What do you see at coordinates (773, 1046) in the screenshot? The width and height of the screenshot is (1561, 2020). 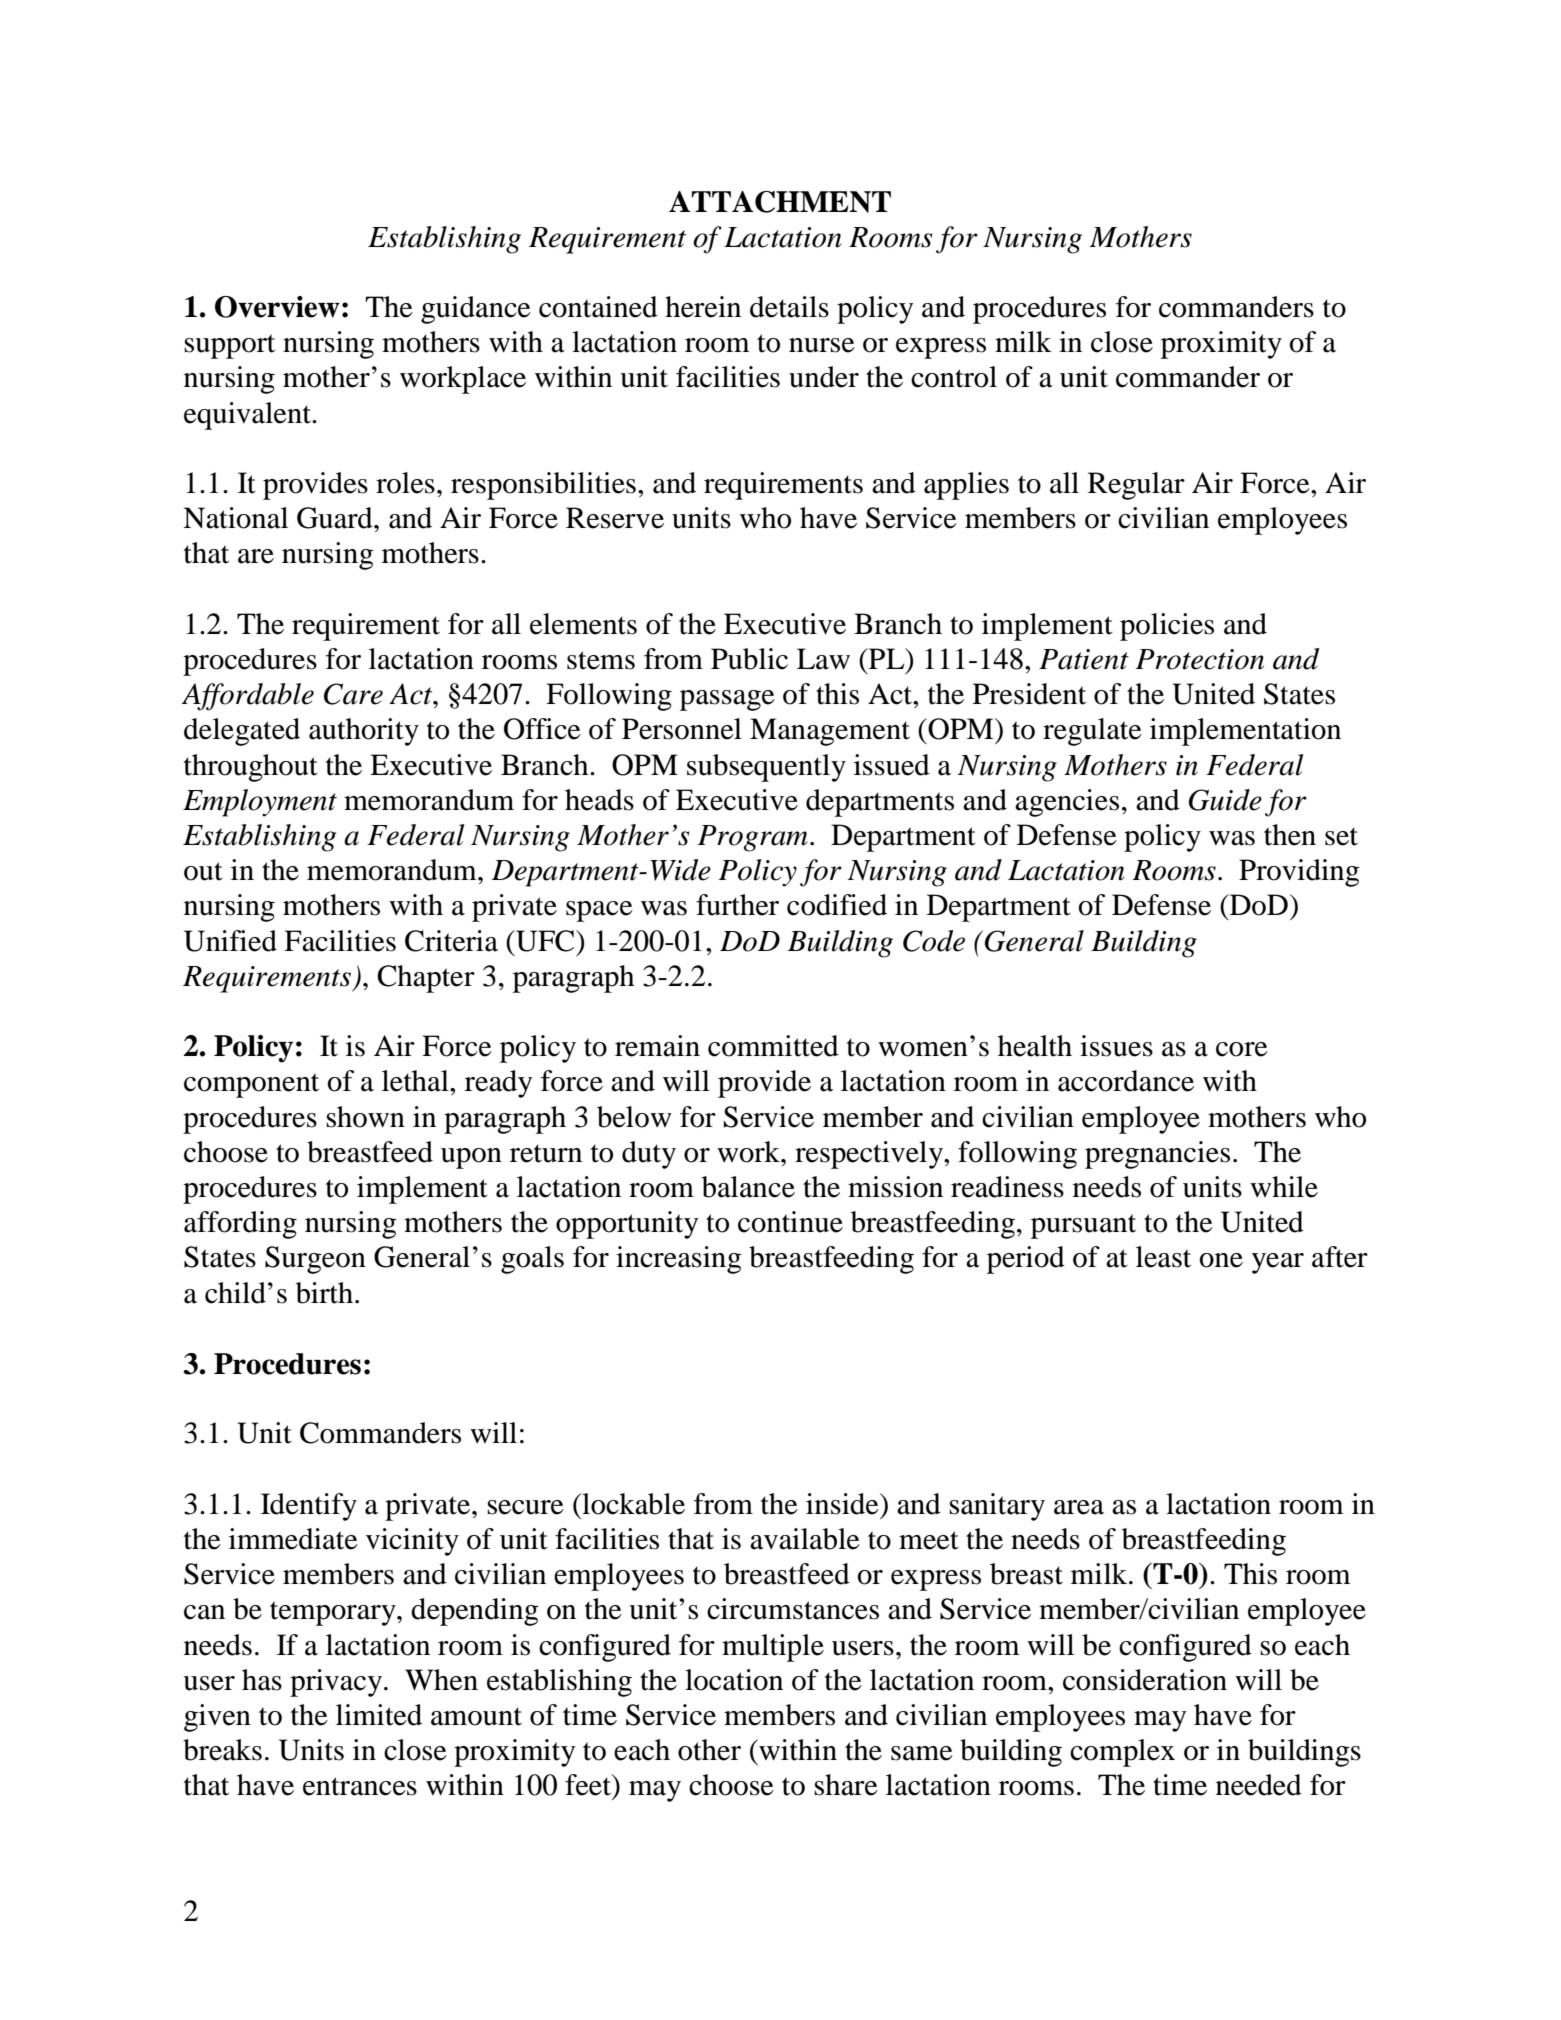 I see `committed` at bounding box center [773, 1046].
